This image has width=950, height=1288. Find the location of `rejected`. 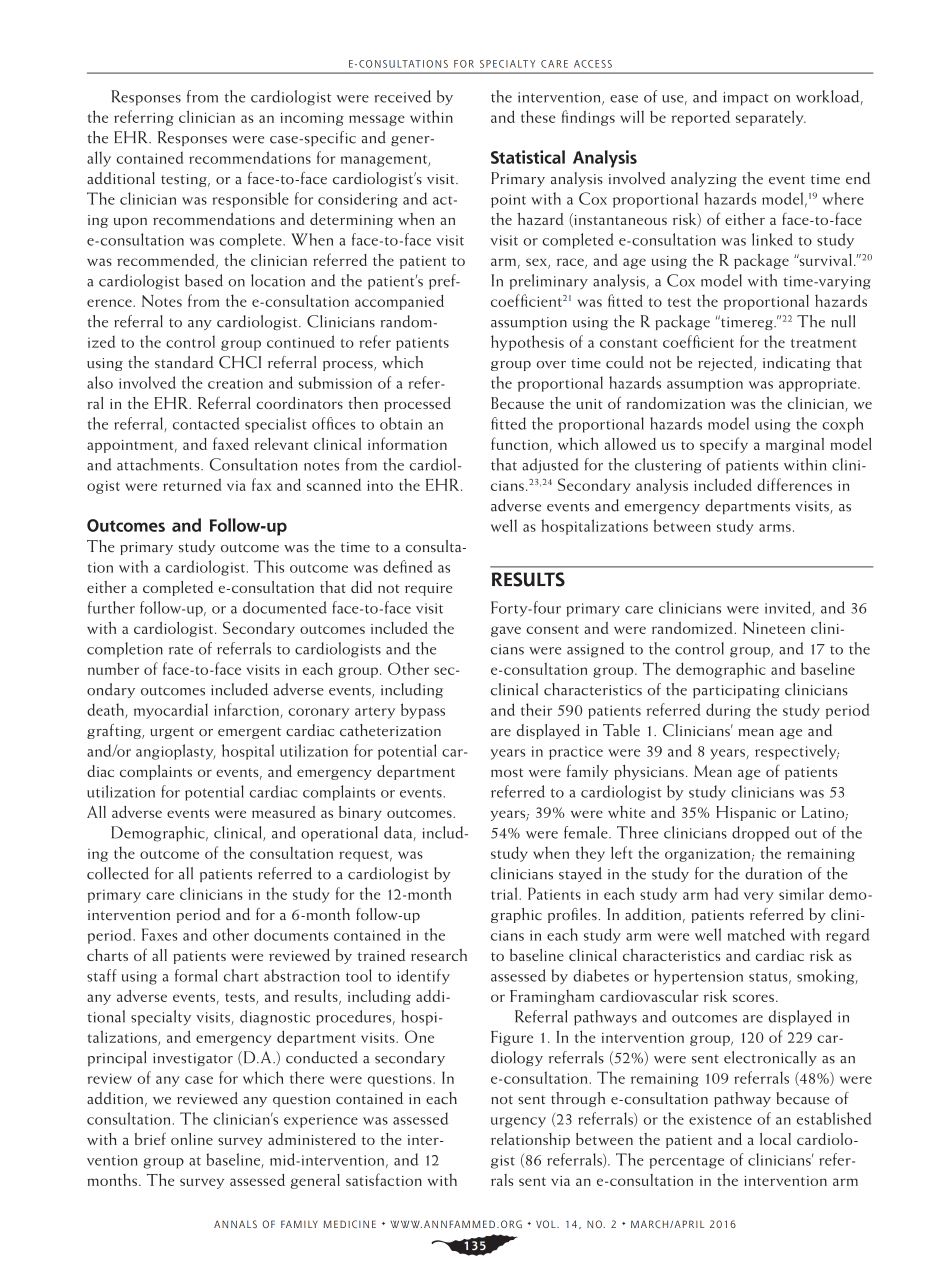

rejected is located at coordinates (727, 363).
